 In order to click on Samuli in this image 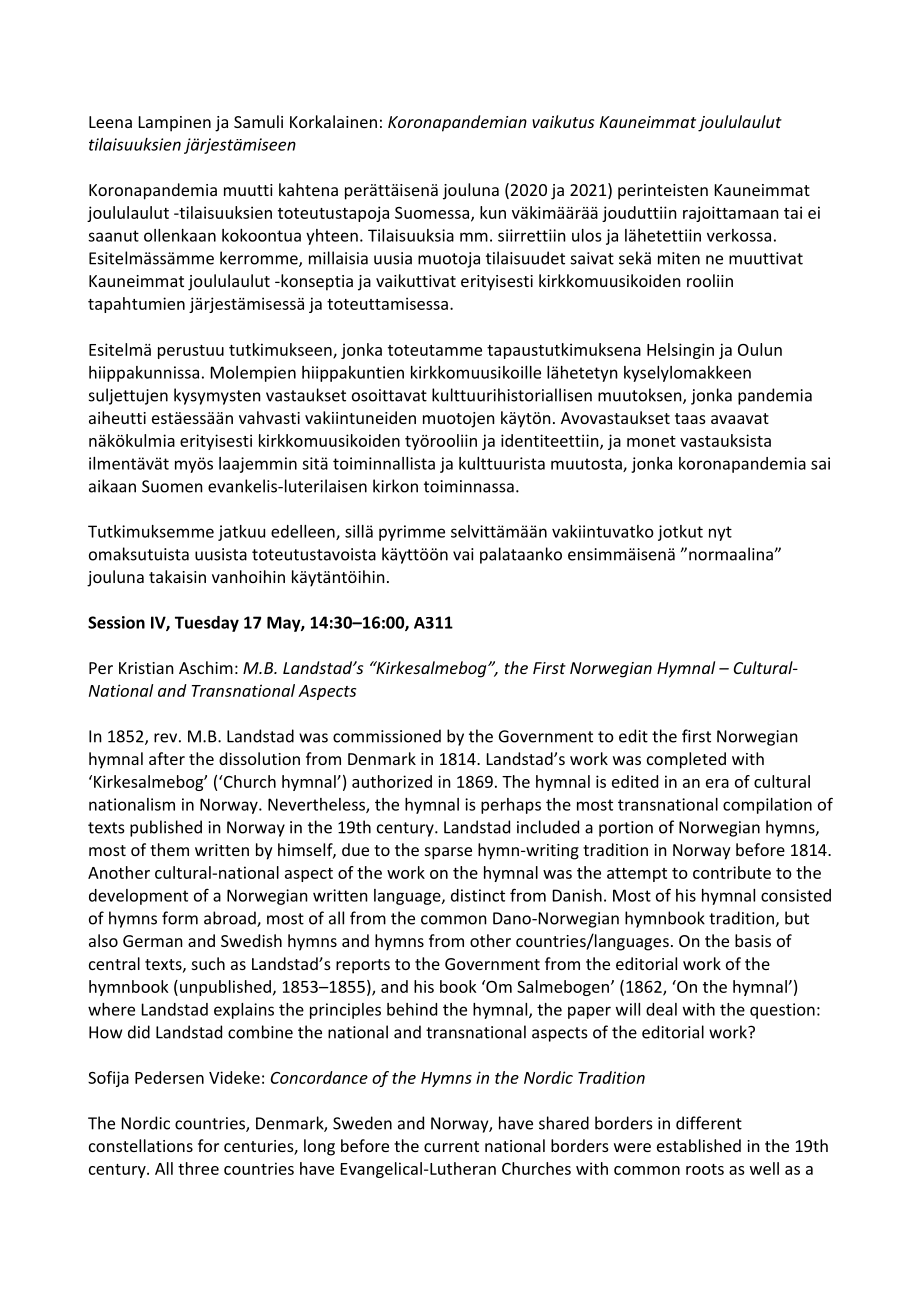, I will do `click(258, 121)`.
